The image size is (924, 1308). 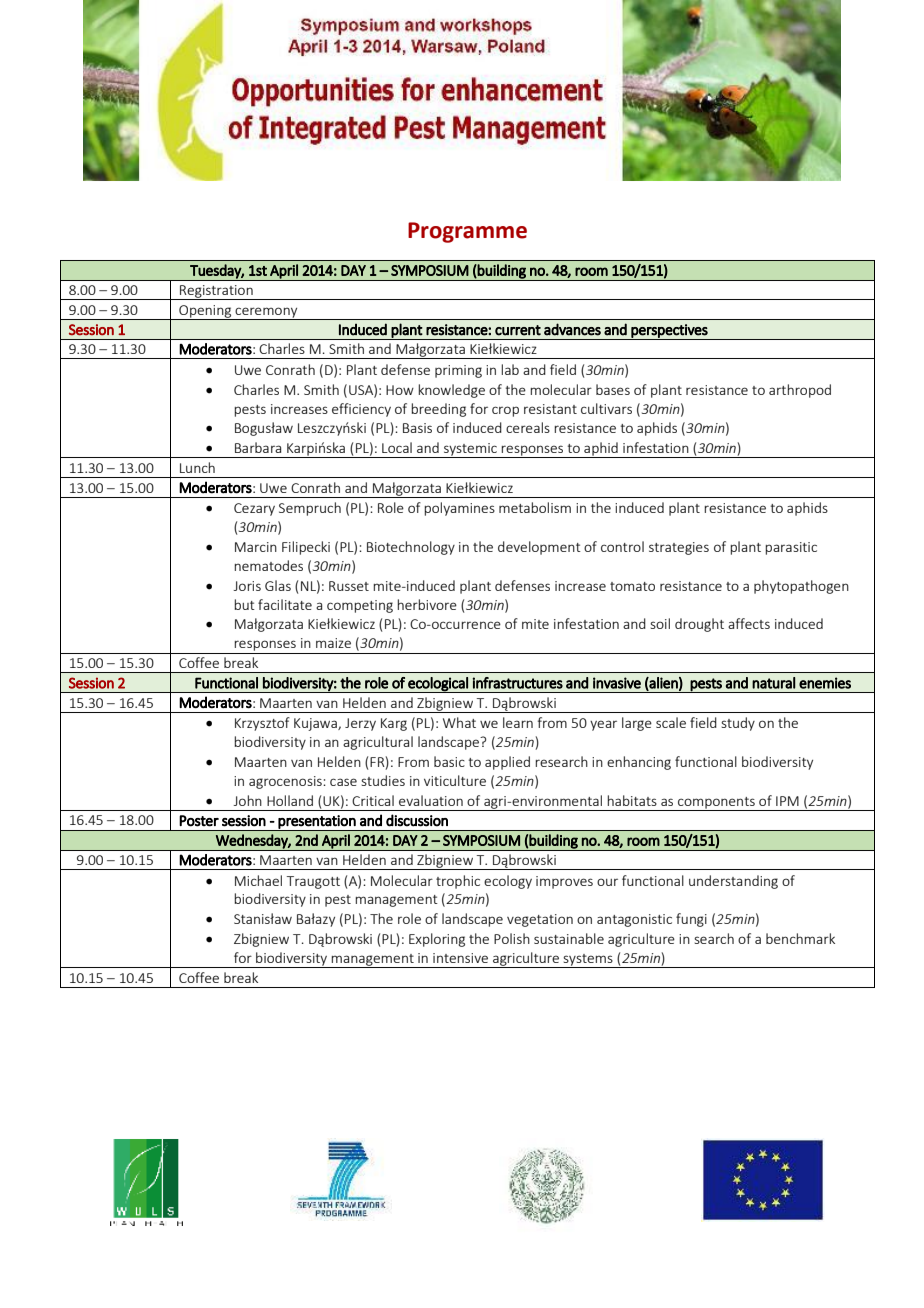 I want to click on Programme, so click(x=467, y=232).
